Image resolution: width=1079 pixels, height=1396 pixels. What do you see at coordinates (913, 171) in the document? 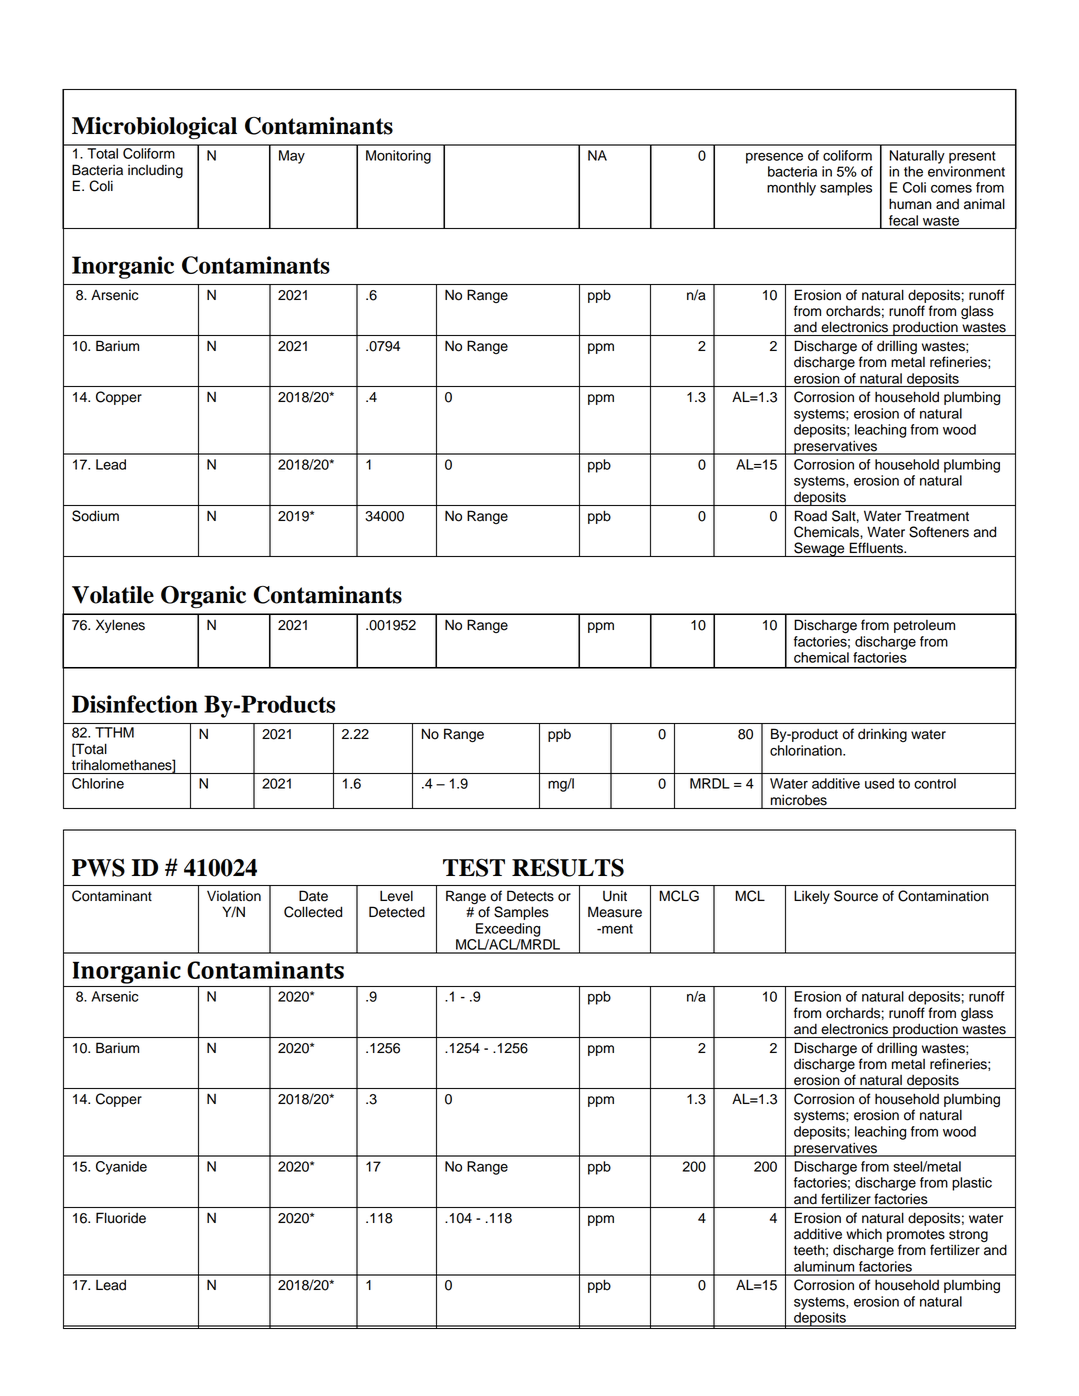
I see `the` at bounding box center [913, 171].
